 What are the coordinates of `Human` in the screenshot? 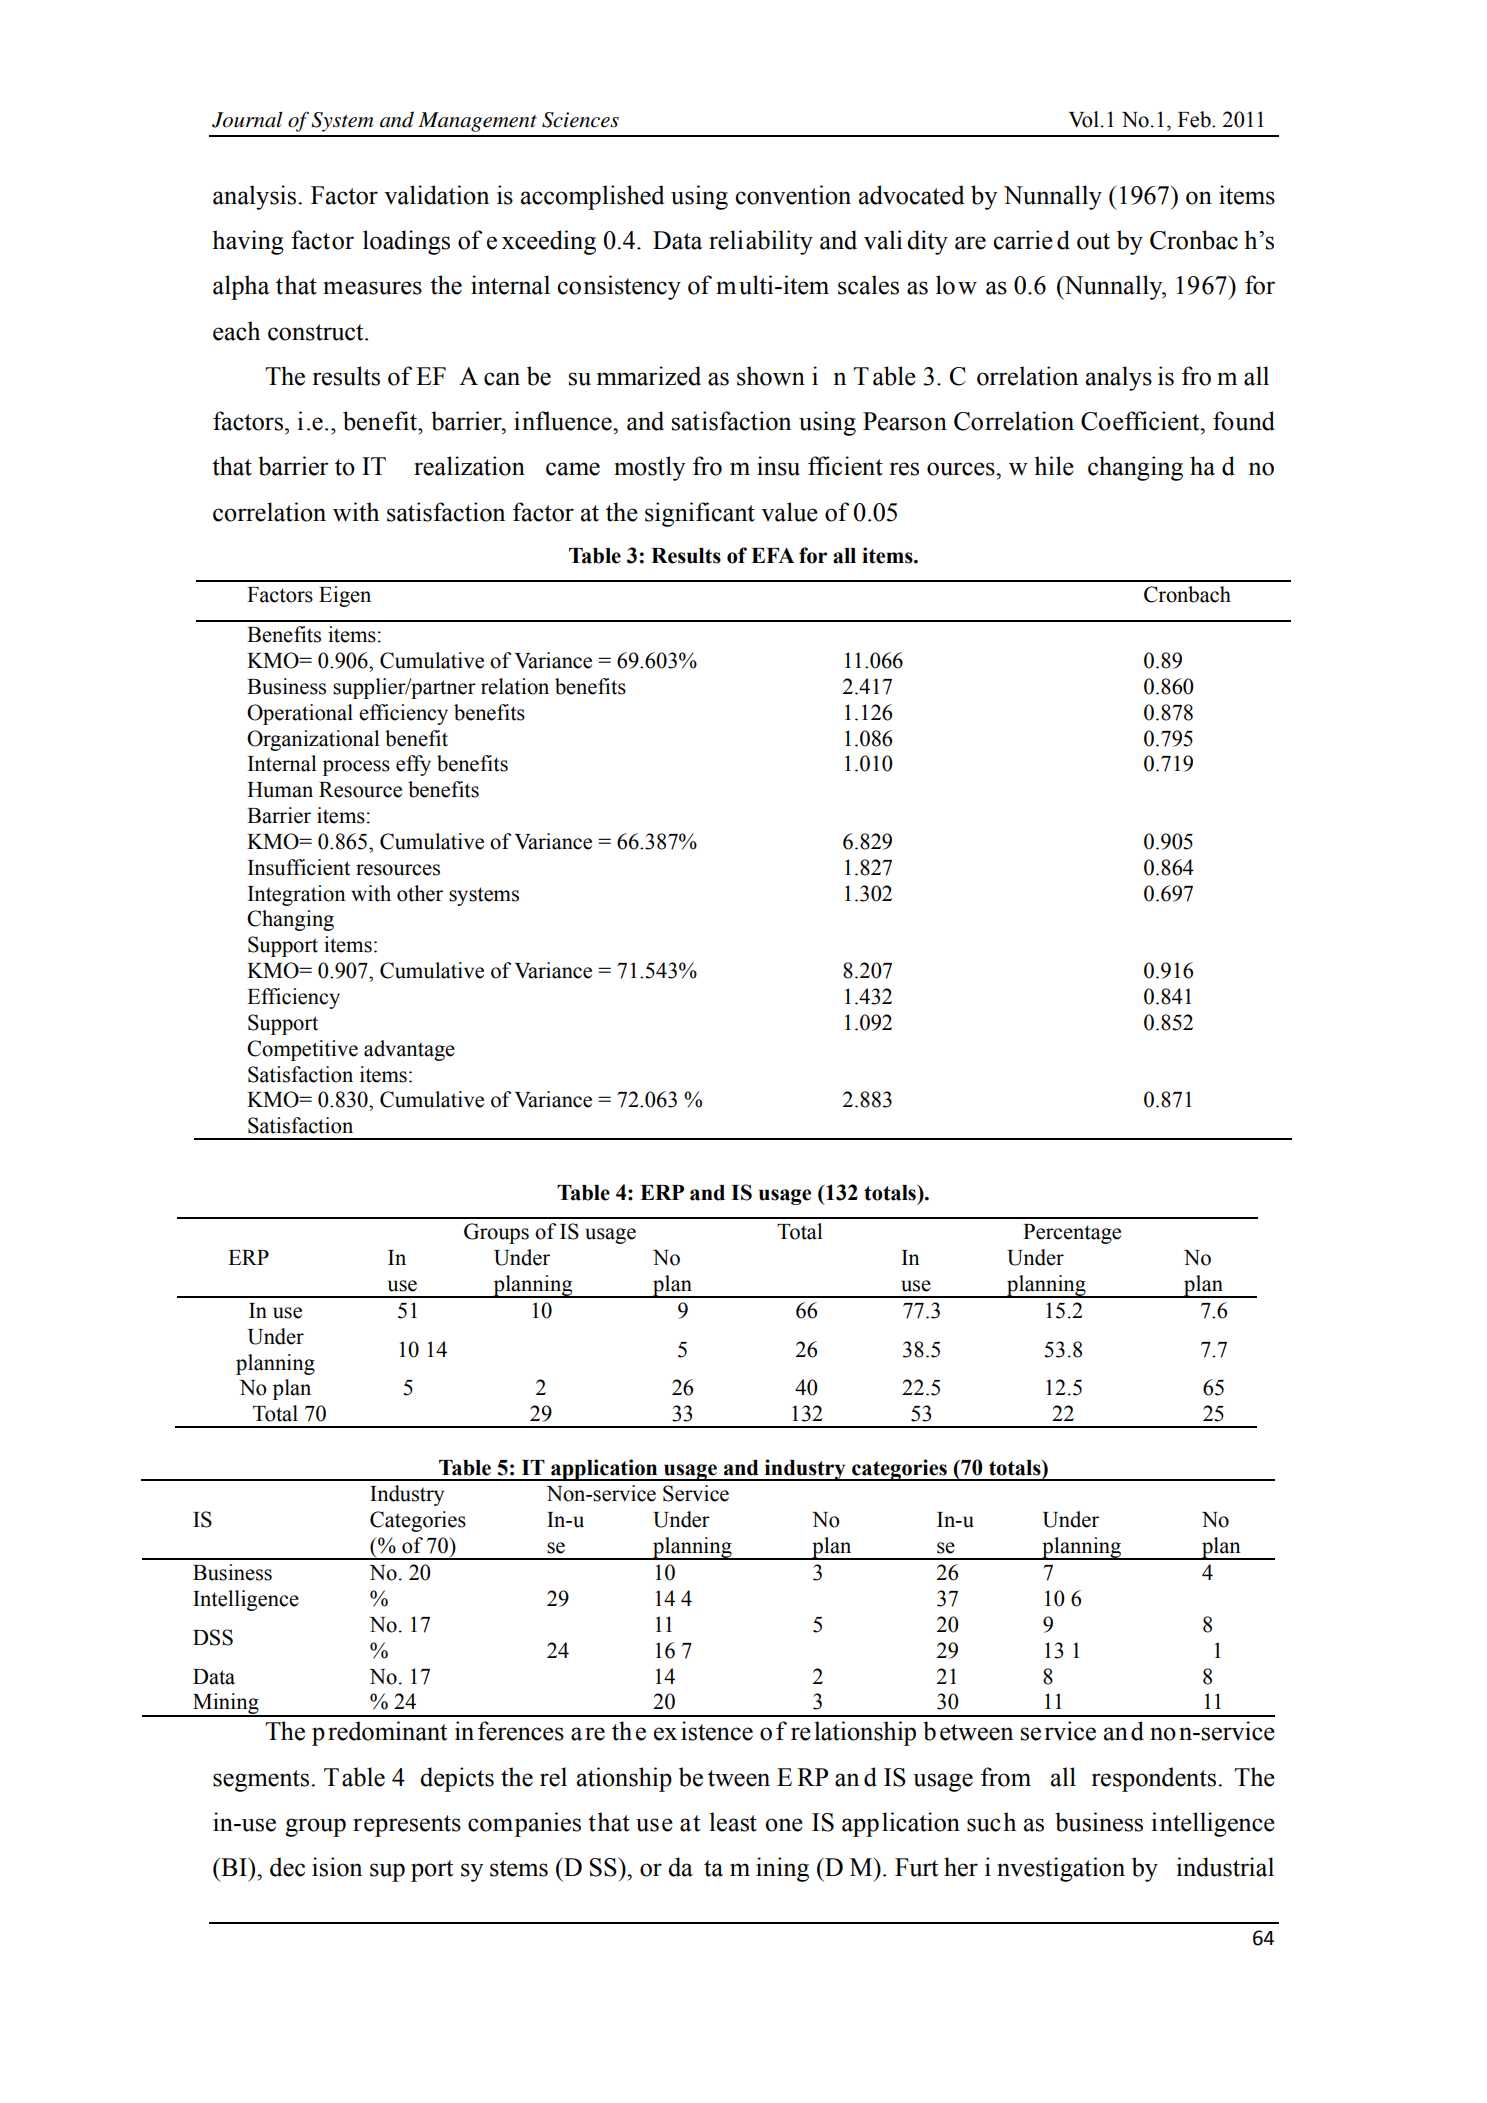 It's located at (280, 790).
